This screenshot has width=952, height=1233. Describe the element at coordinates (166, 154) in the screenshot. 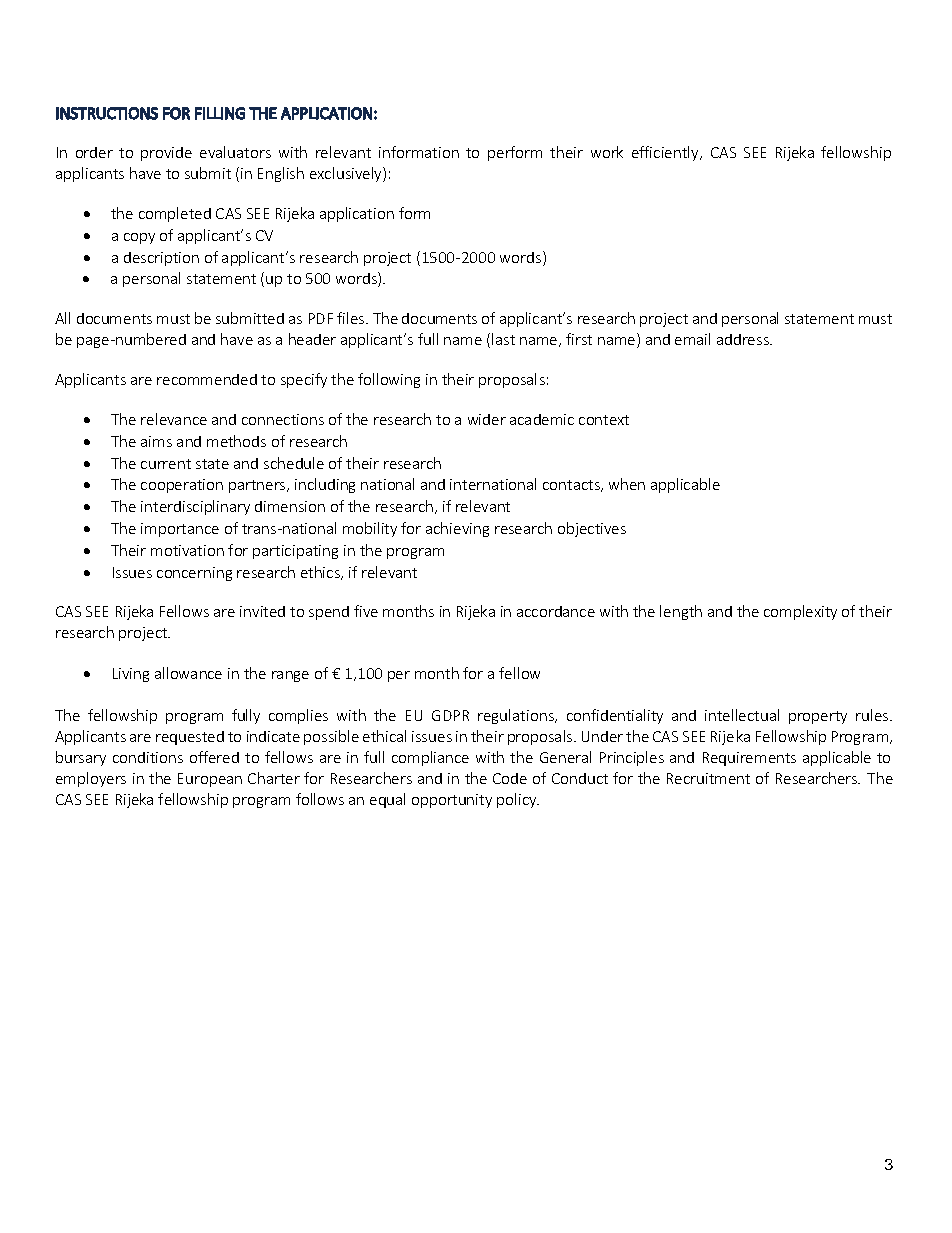

I see `provide` at that location.
